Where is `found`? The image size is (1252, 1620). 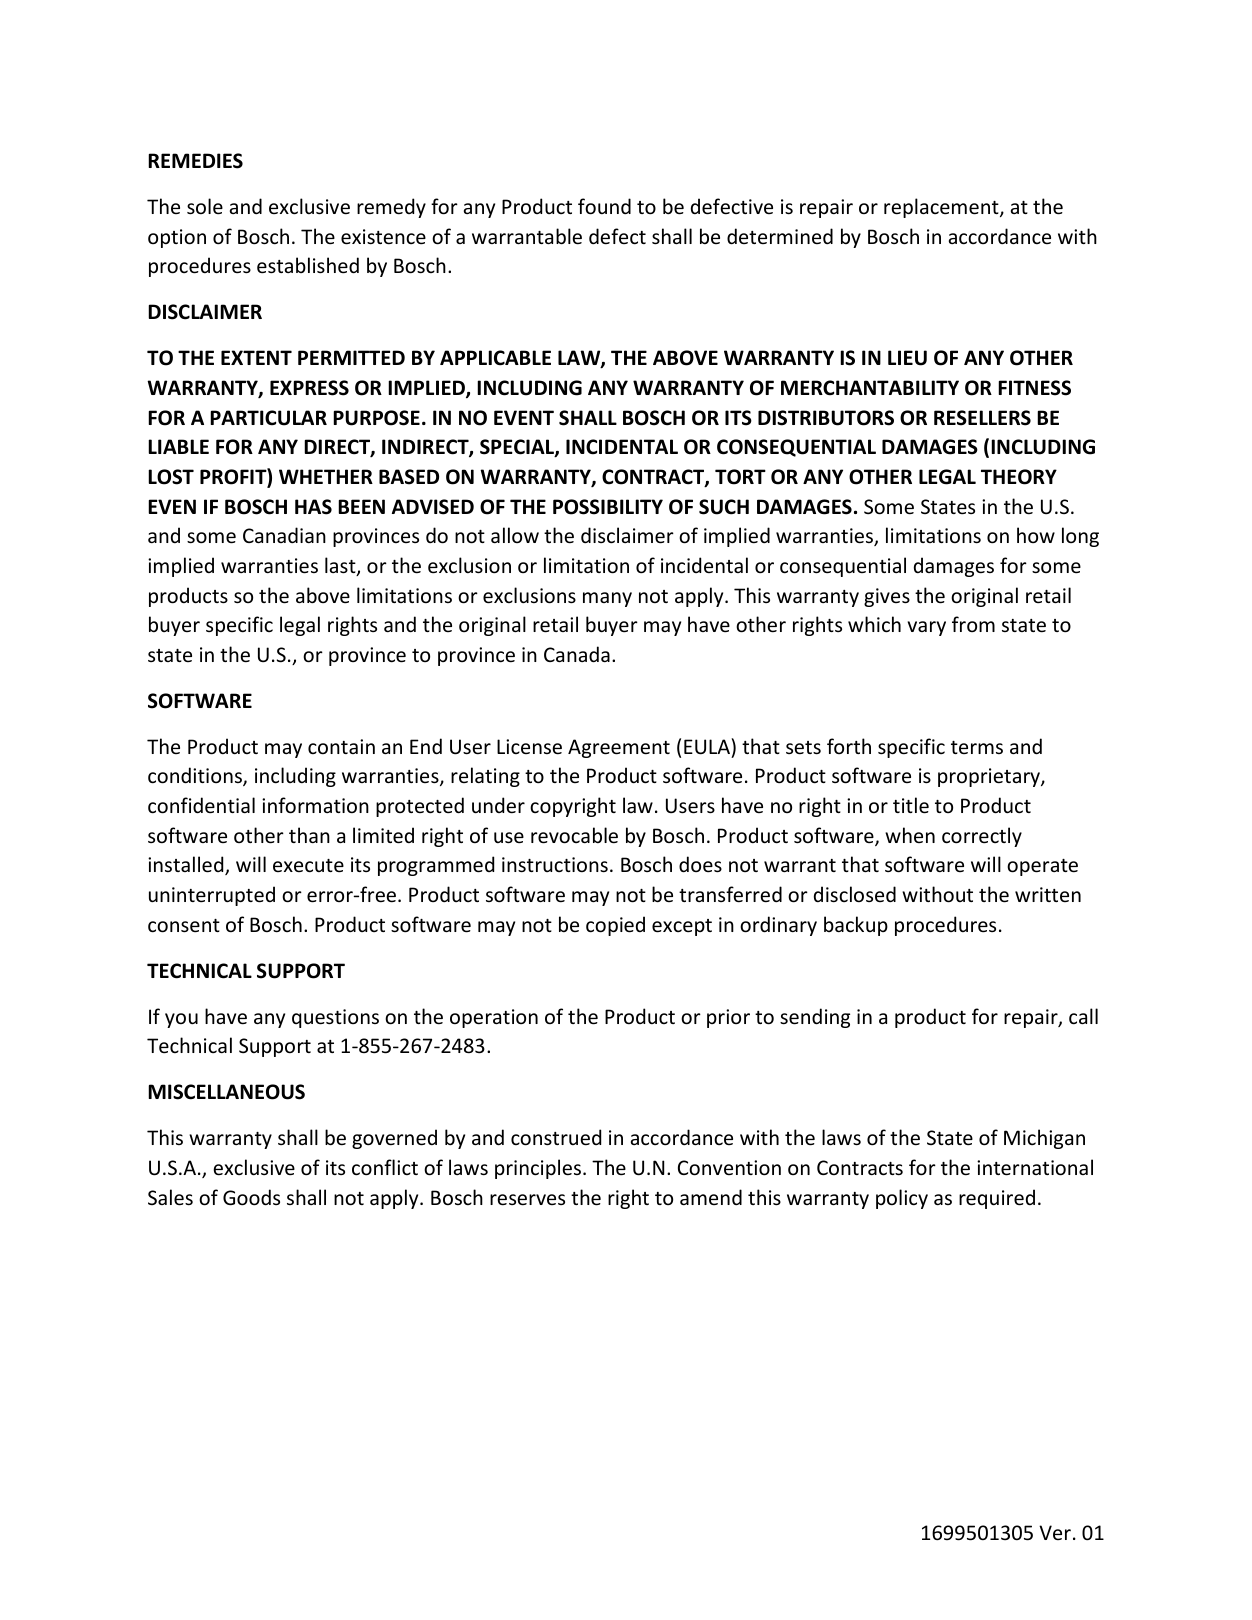
found is located at coordinates (604, 206).
